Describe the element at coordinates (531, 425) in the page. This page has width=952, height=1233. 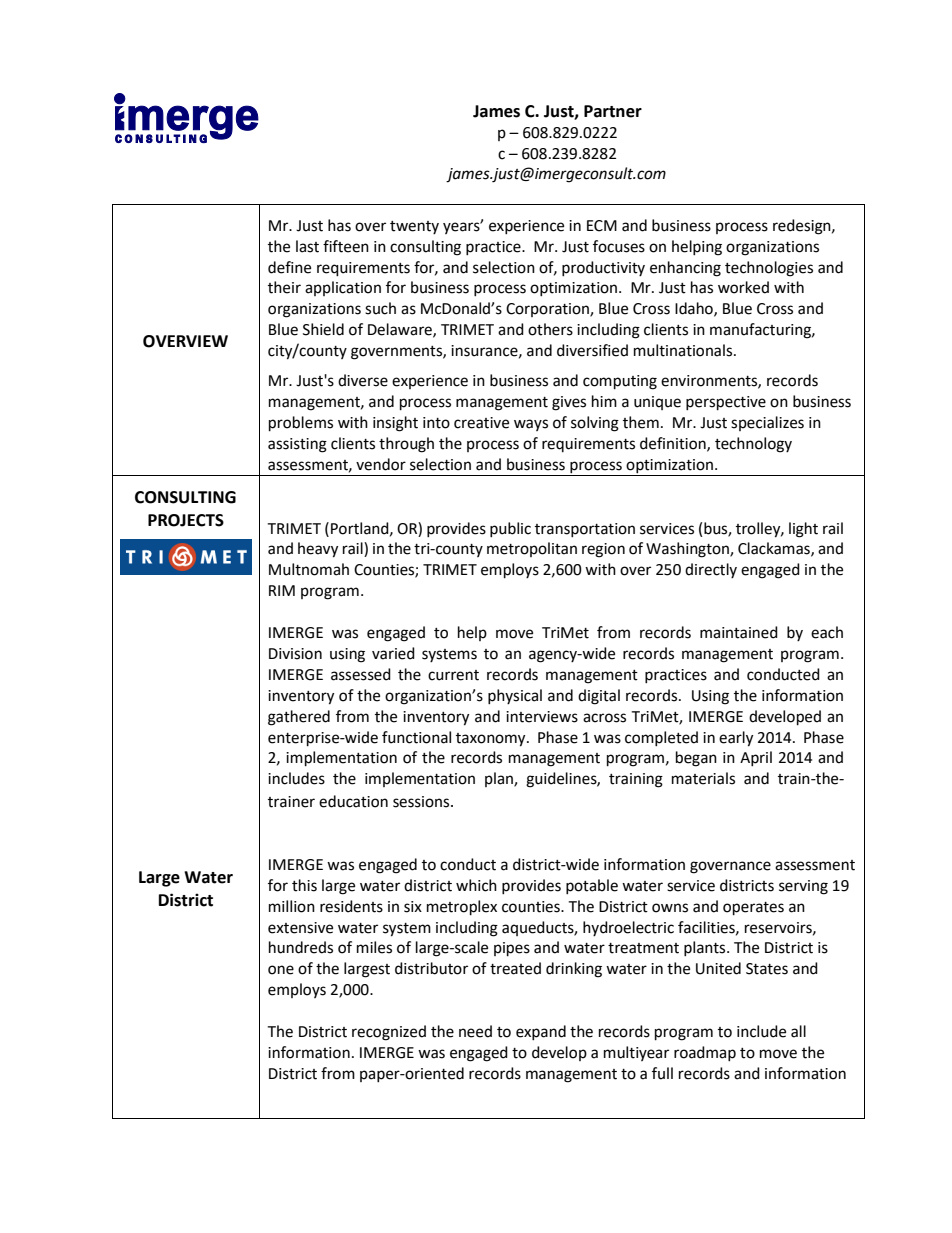
I see `ways` at that location.
